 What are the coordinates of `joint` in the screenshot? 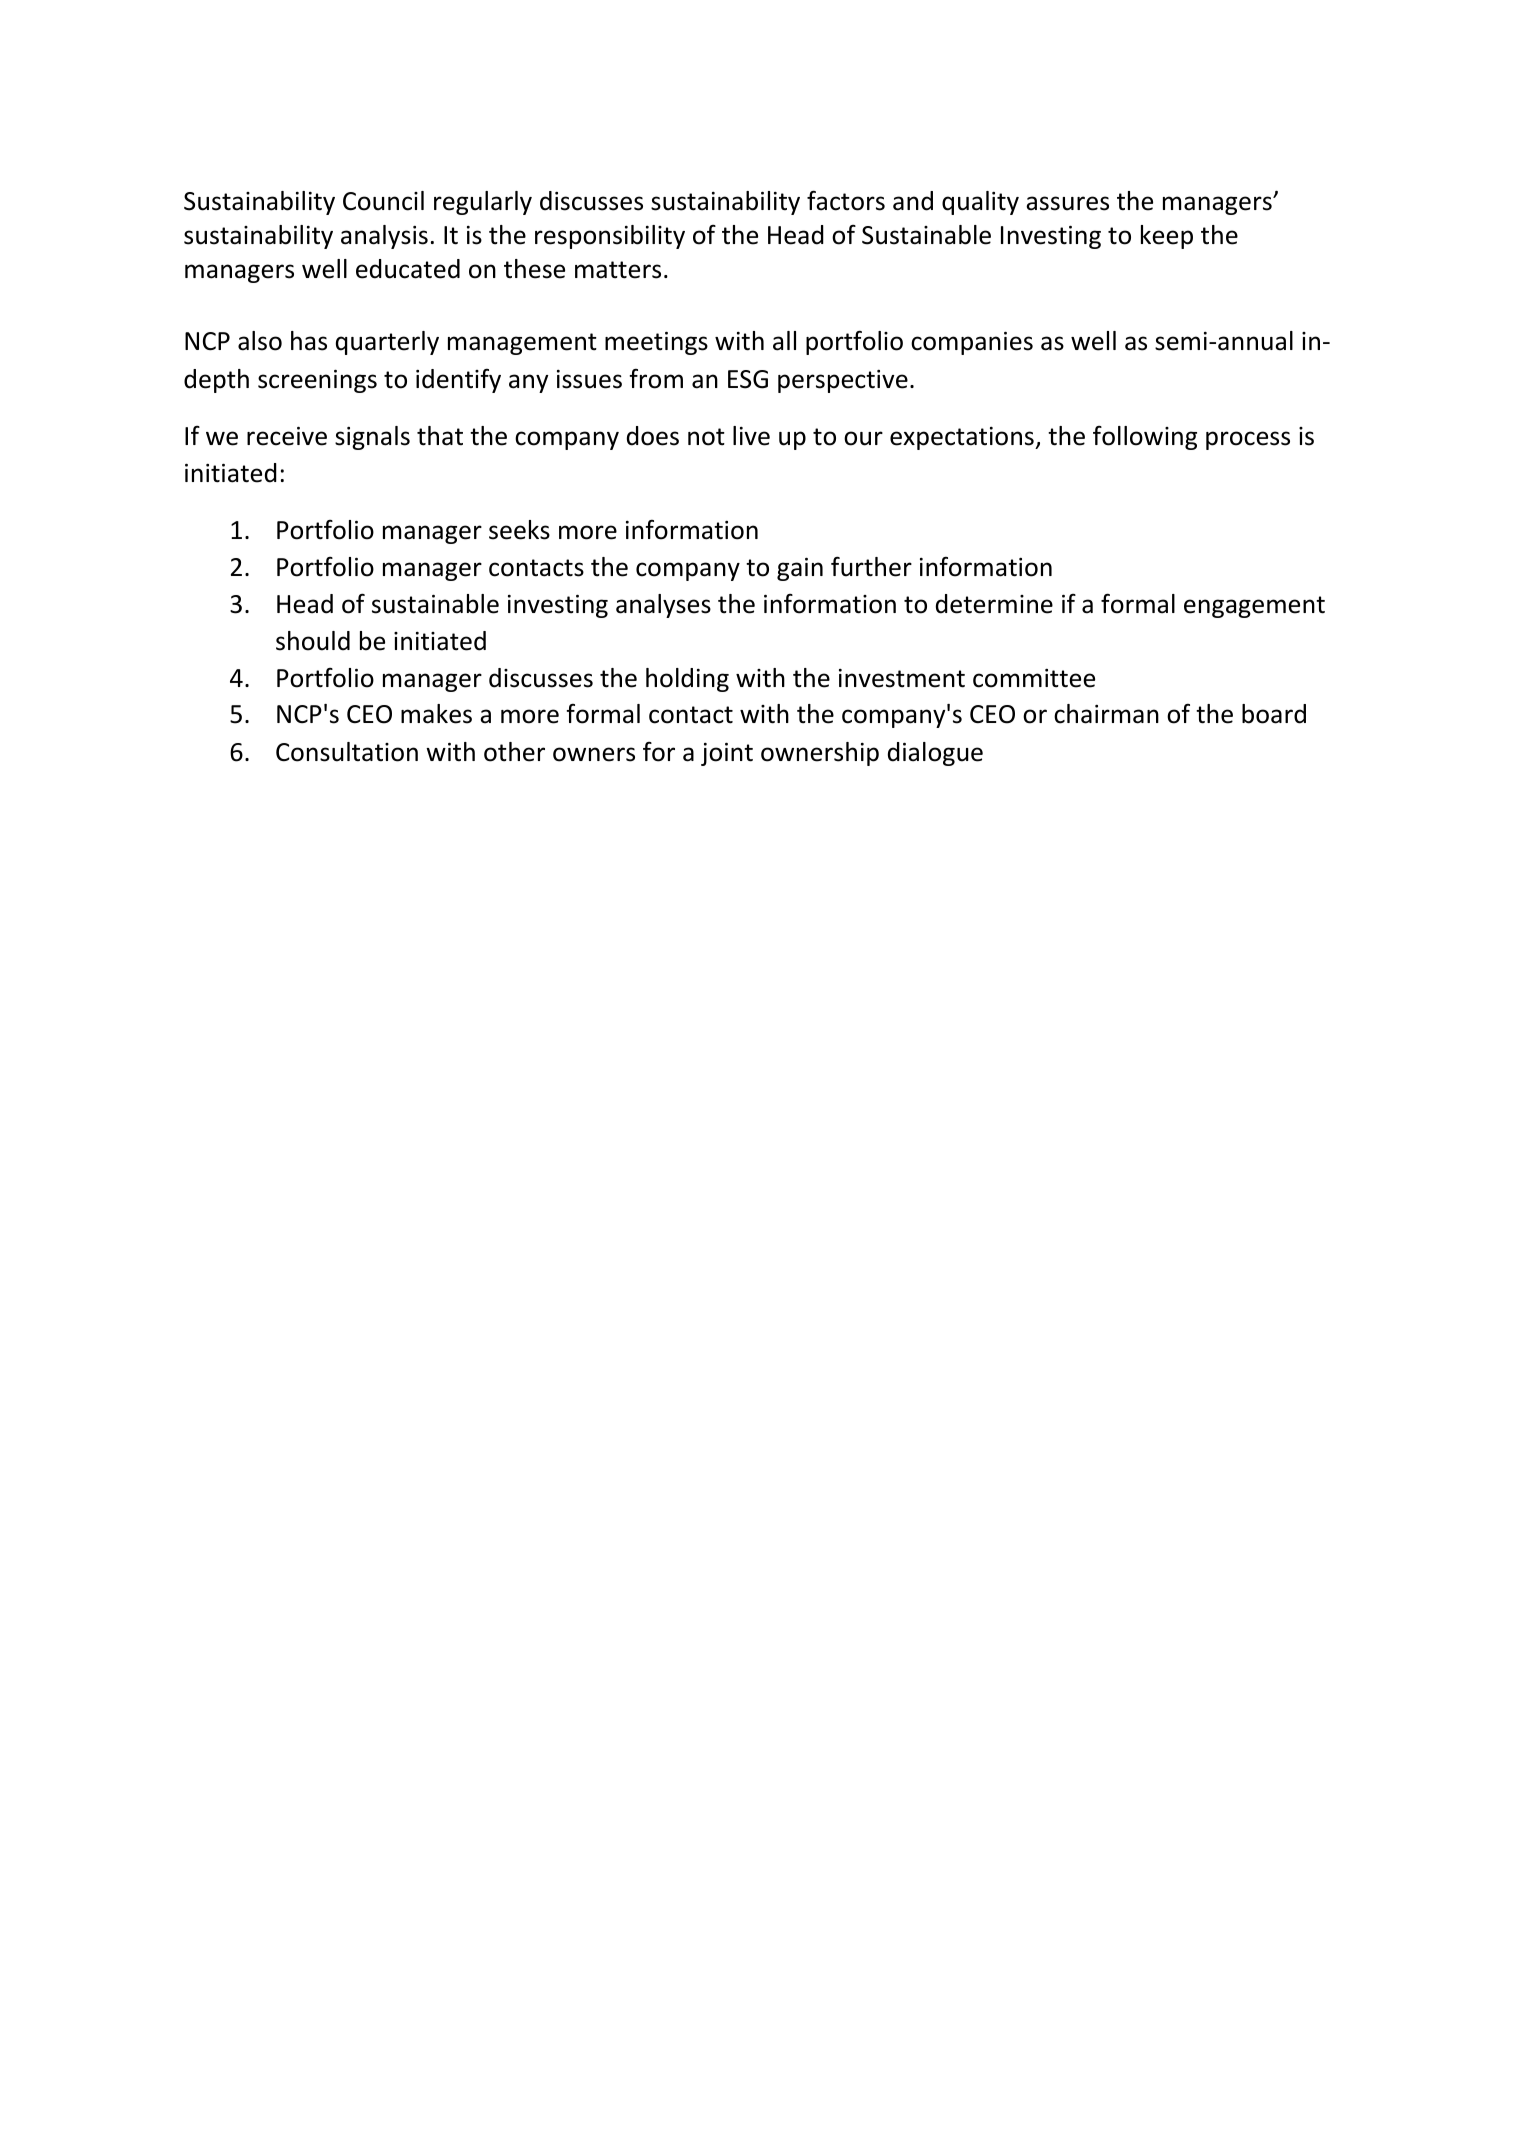 It's located at (727, 754).
